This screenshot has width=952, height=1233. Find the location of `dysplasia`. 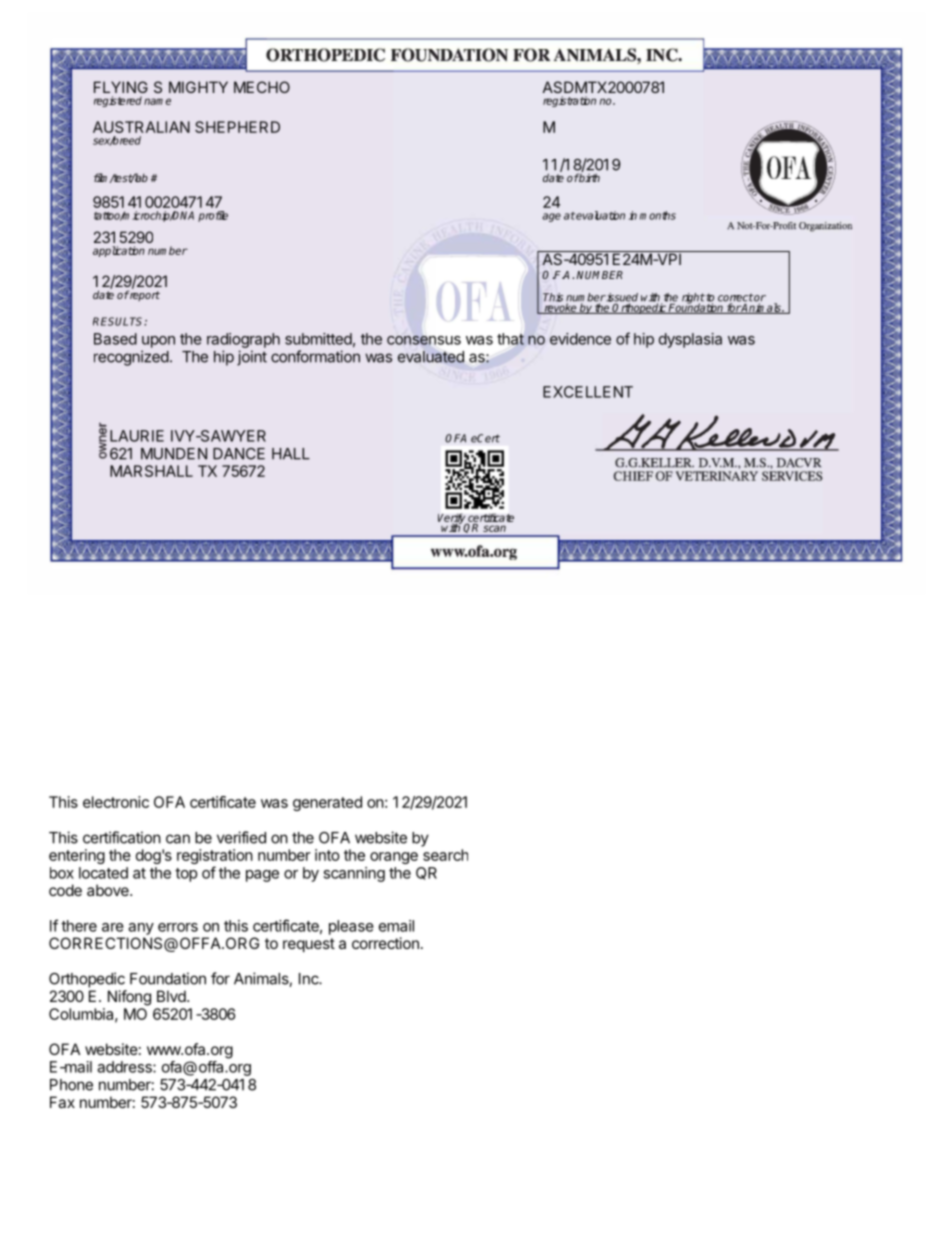

dysplasia is located at coordinates (690, 340).
